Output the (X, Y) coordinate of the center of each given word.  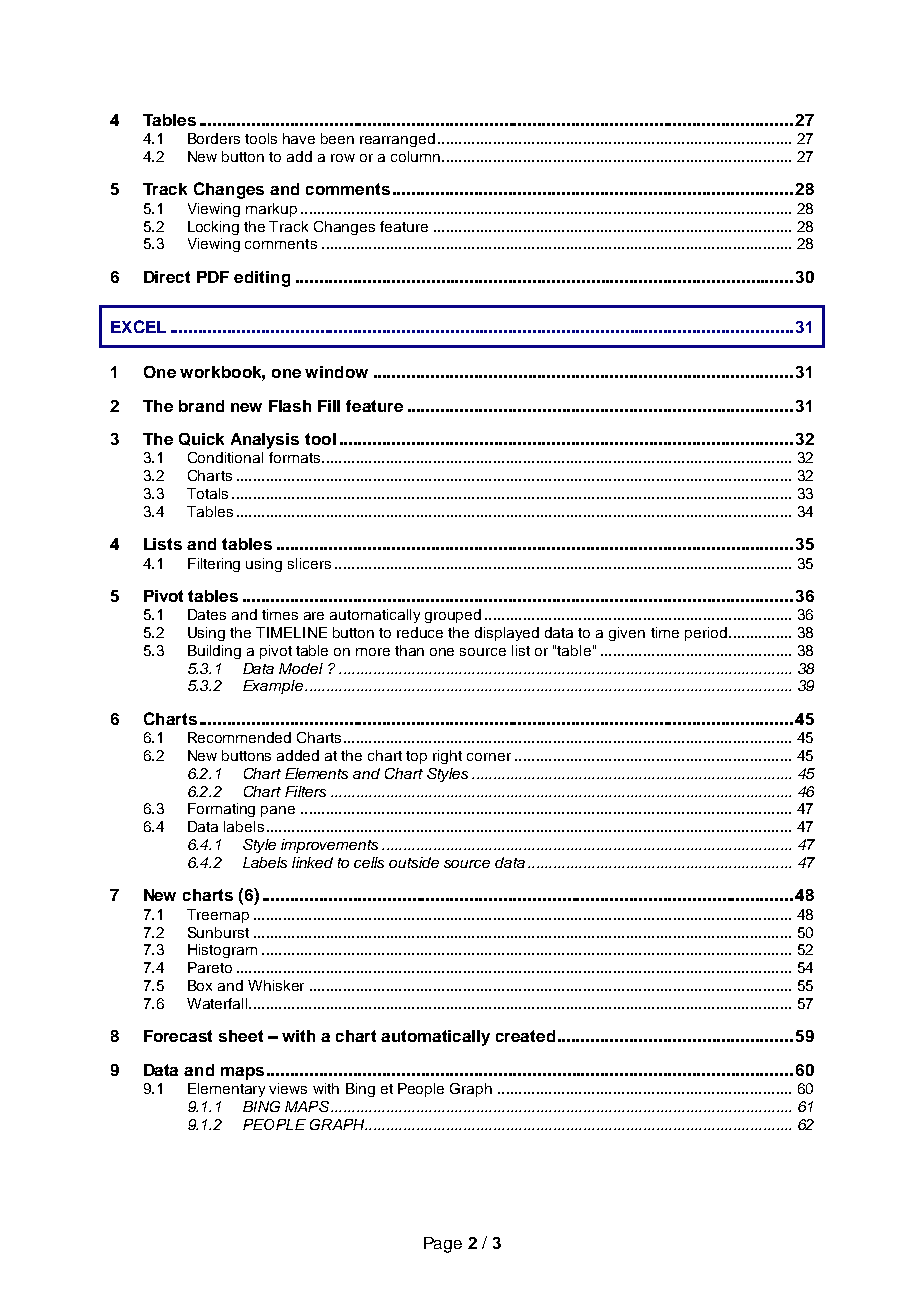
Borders (214, 138)
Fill (329, 406)
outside (414, 862)
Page (443, 1245)
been (337, 138)
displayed (507, 634)
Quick (201, 439)
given (627, 634)
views (288, 1088)
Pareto (210, 967)
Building (214, 652)
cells (369, 862)
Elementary (226, 1090)
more (373, 652)
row (343, 158)
